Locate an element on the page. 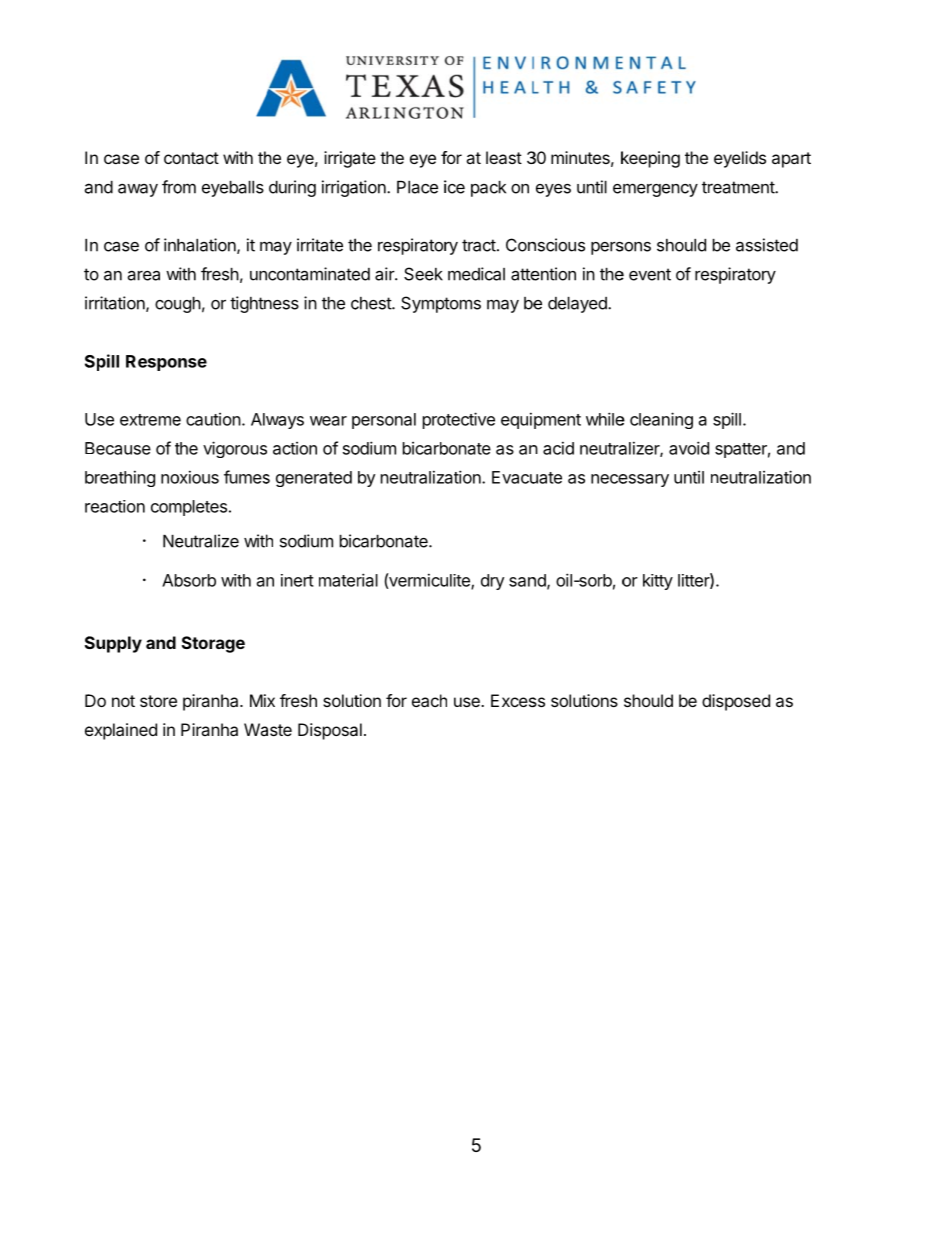 The height and width of the image is (1233, 952). each is located at coordinates (429, 700).
